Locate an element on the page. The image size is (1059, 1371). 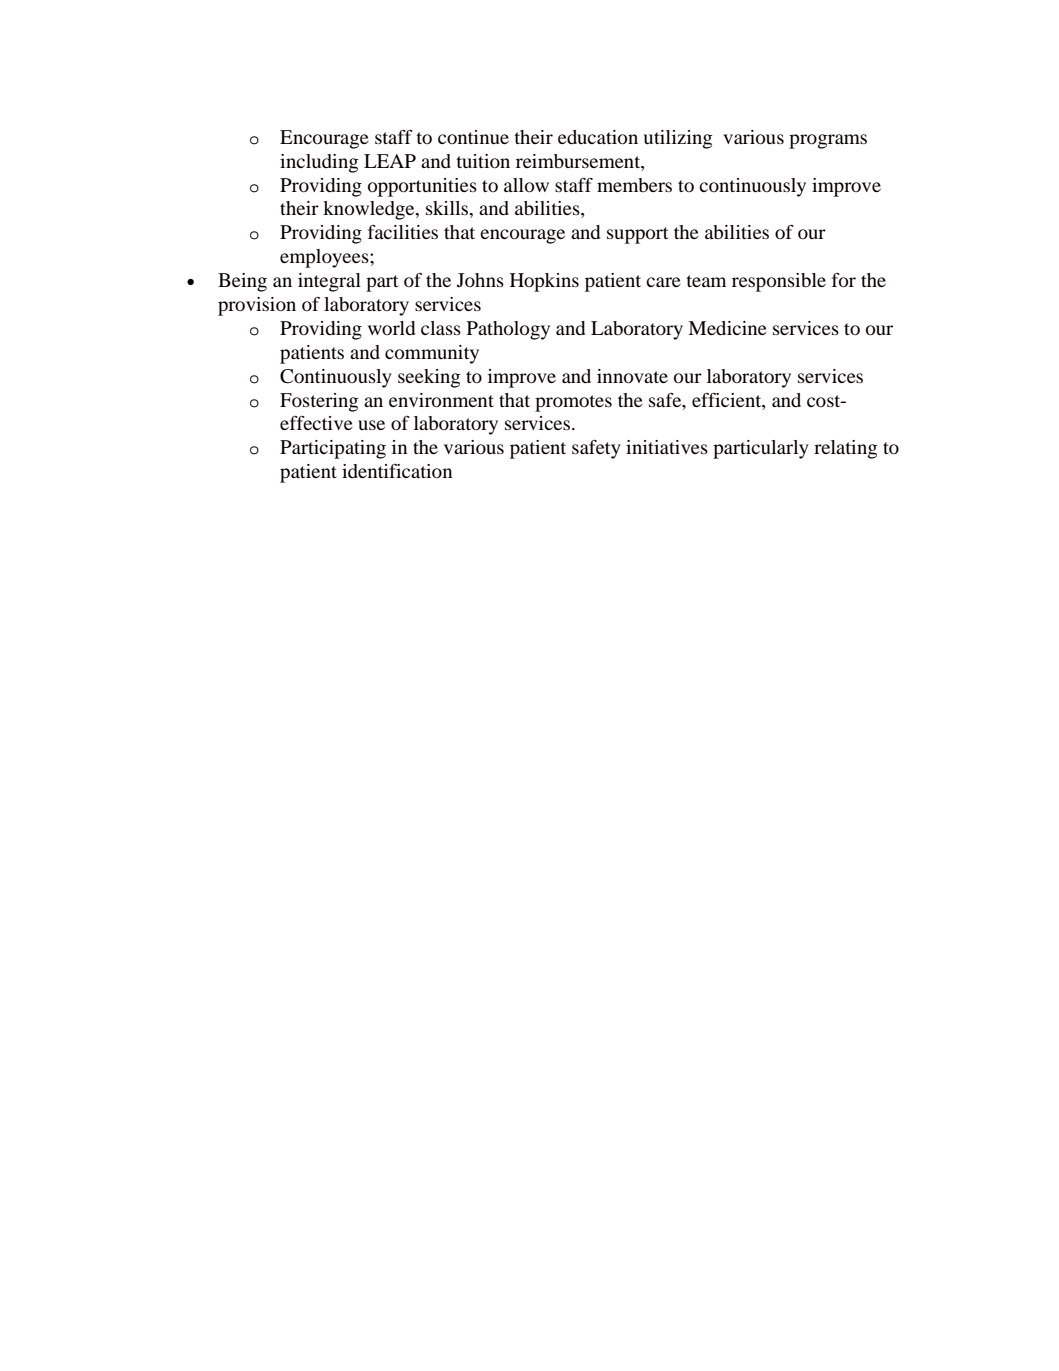
Medicine is located at coordinates (727, 328).
